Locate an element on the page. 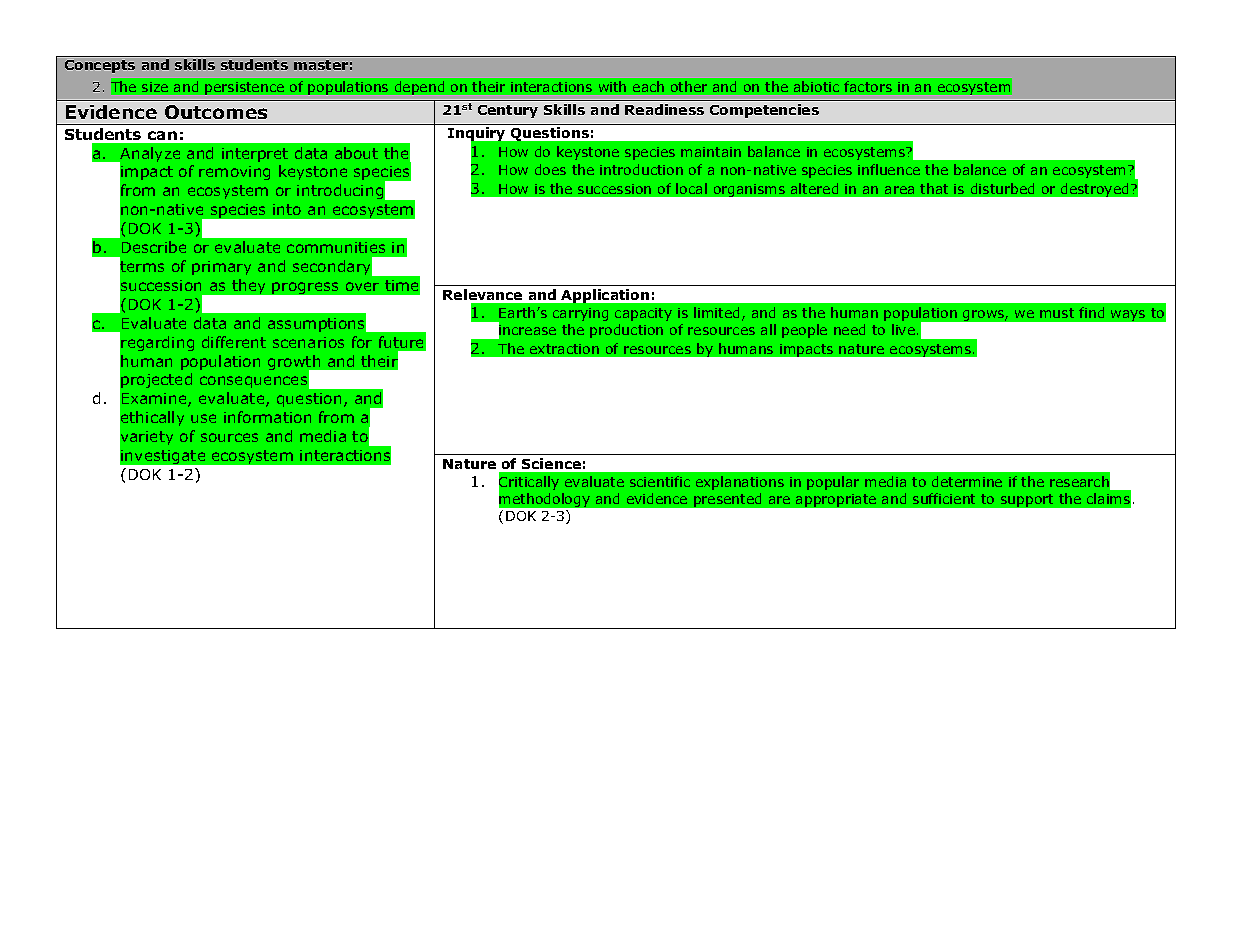 The image size is (1233, 952). abiotic is located at coordinates (816, 86).
